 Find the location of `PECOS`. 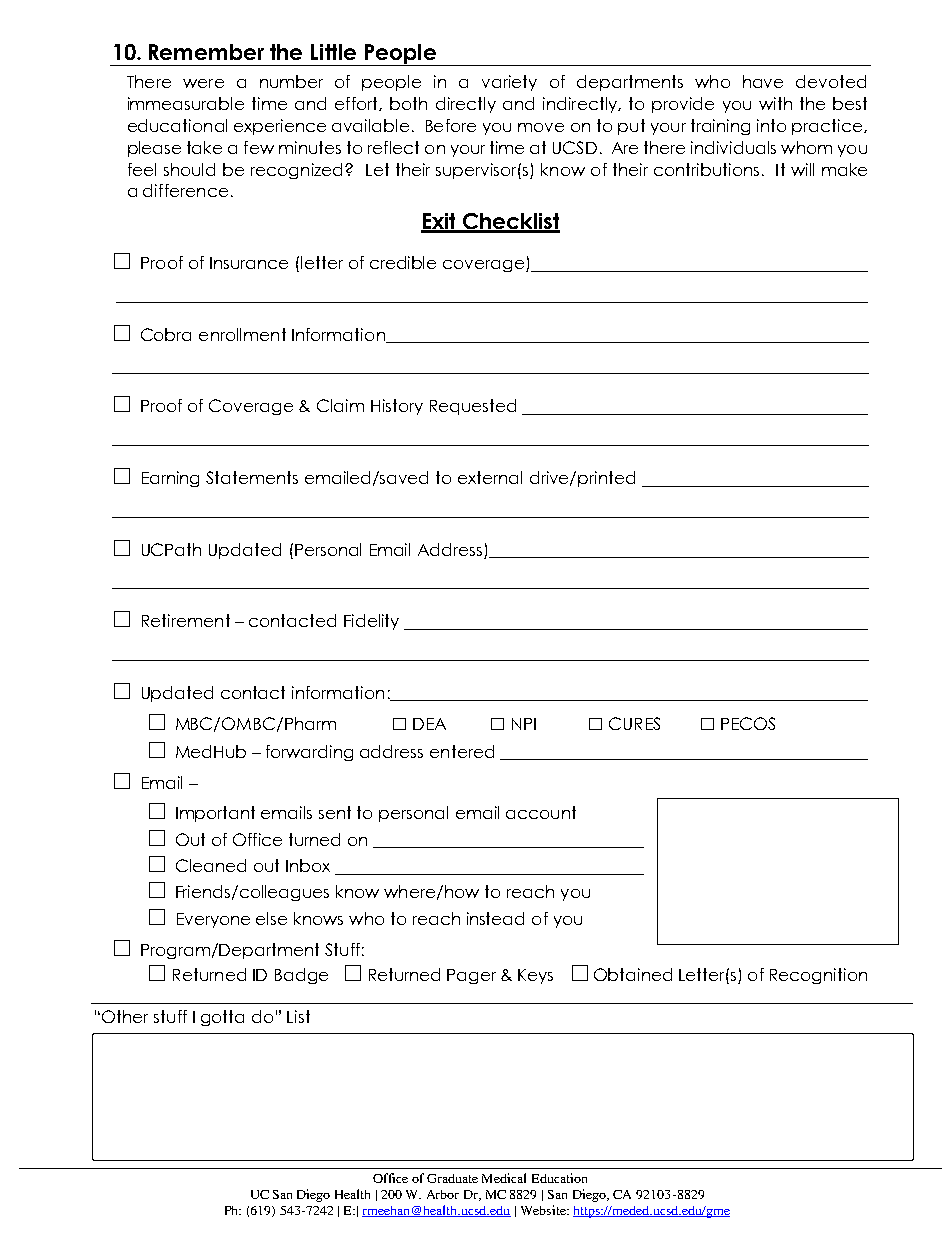

PECOS is located at coordinates (748, 723).
